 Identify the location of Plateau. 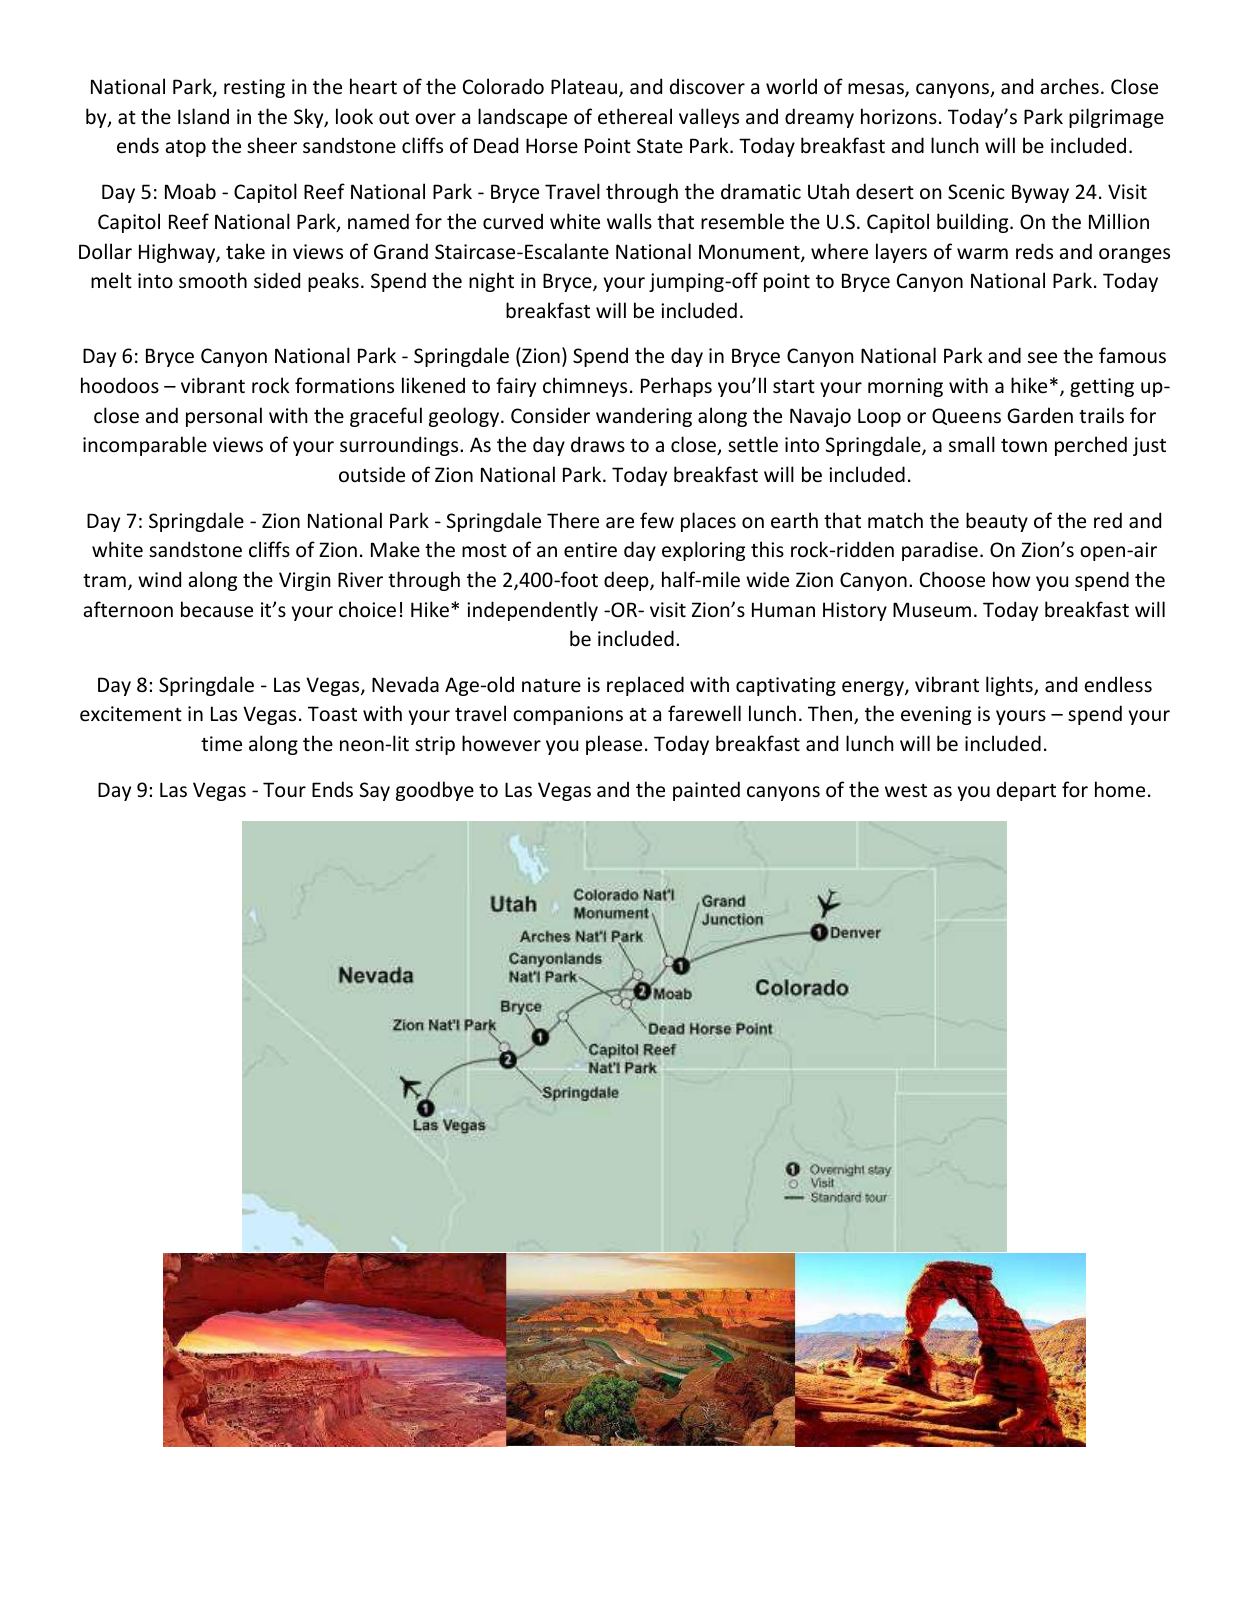
(585, 87).
